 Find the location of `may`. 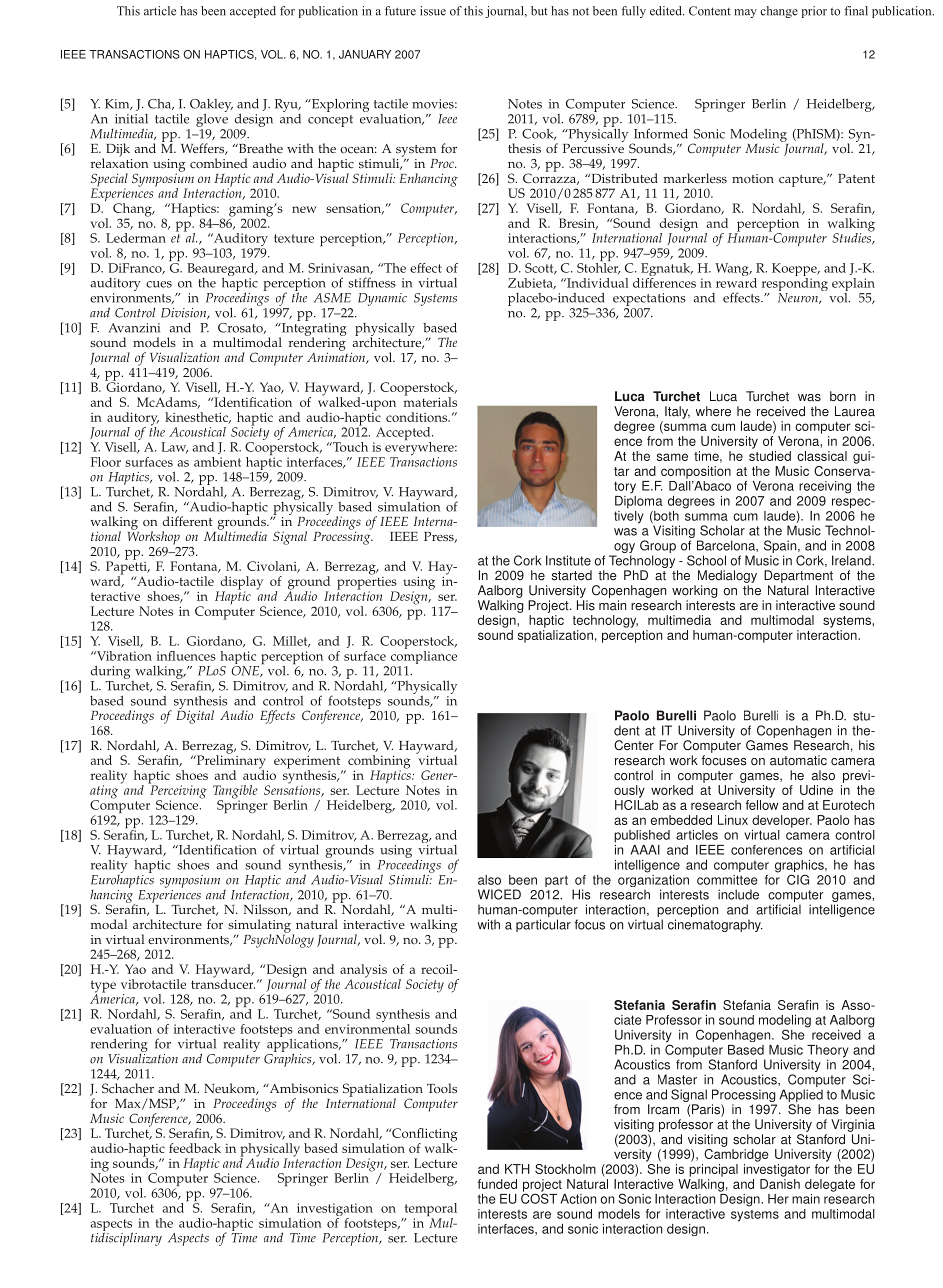

may is located at coordinates (745, 13).
